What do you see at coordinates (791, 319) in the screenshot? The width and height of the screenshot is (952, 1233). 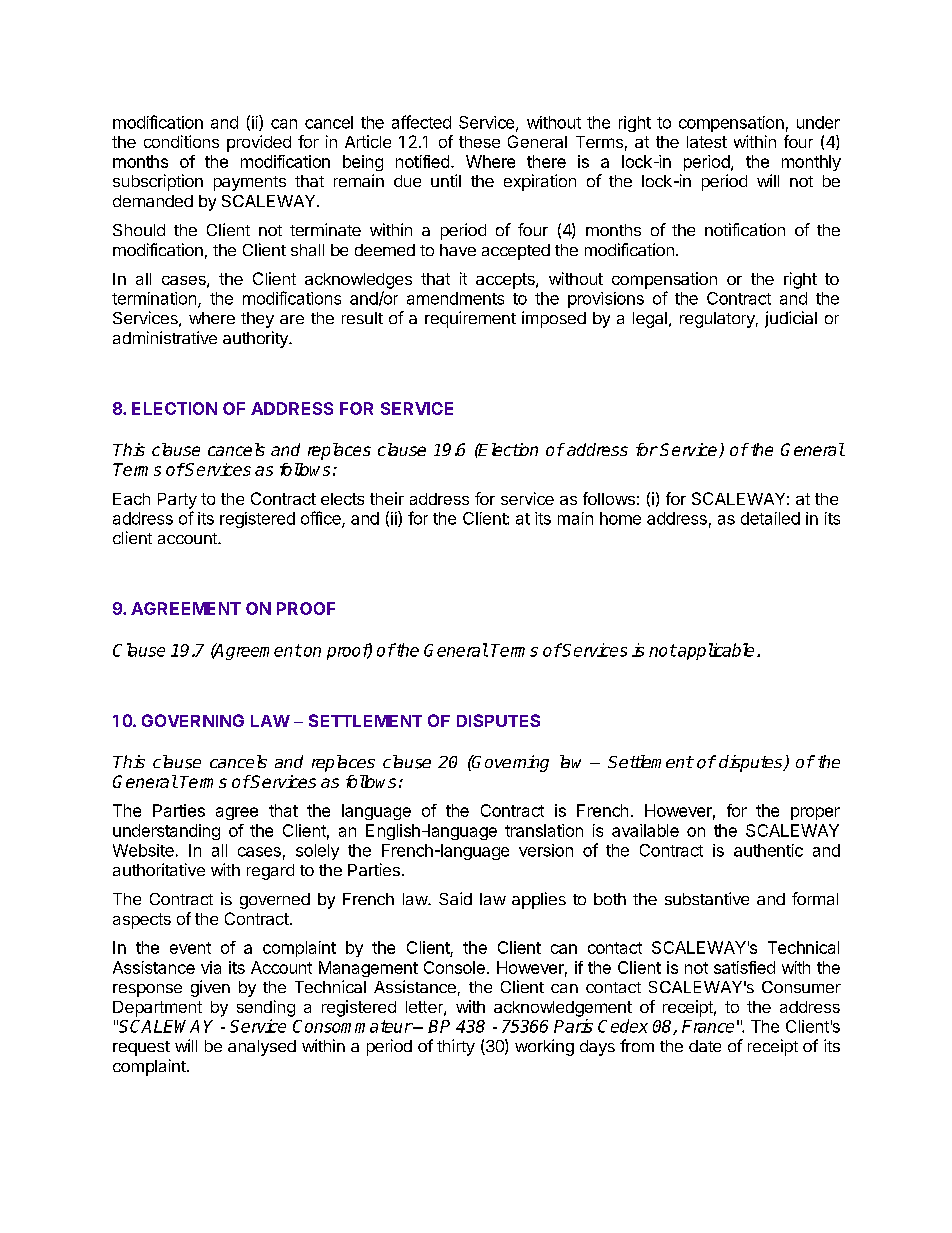 I see `judicial` at bounding box center [791, 319].
